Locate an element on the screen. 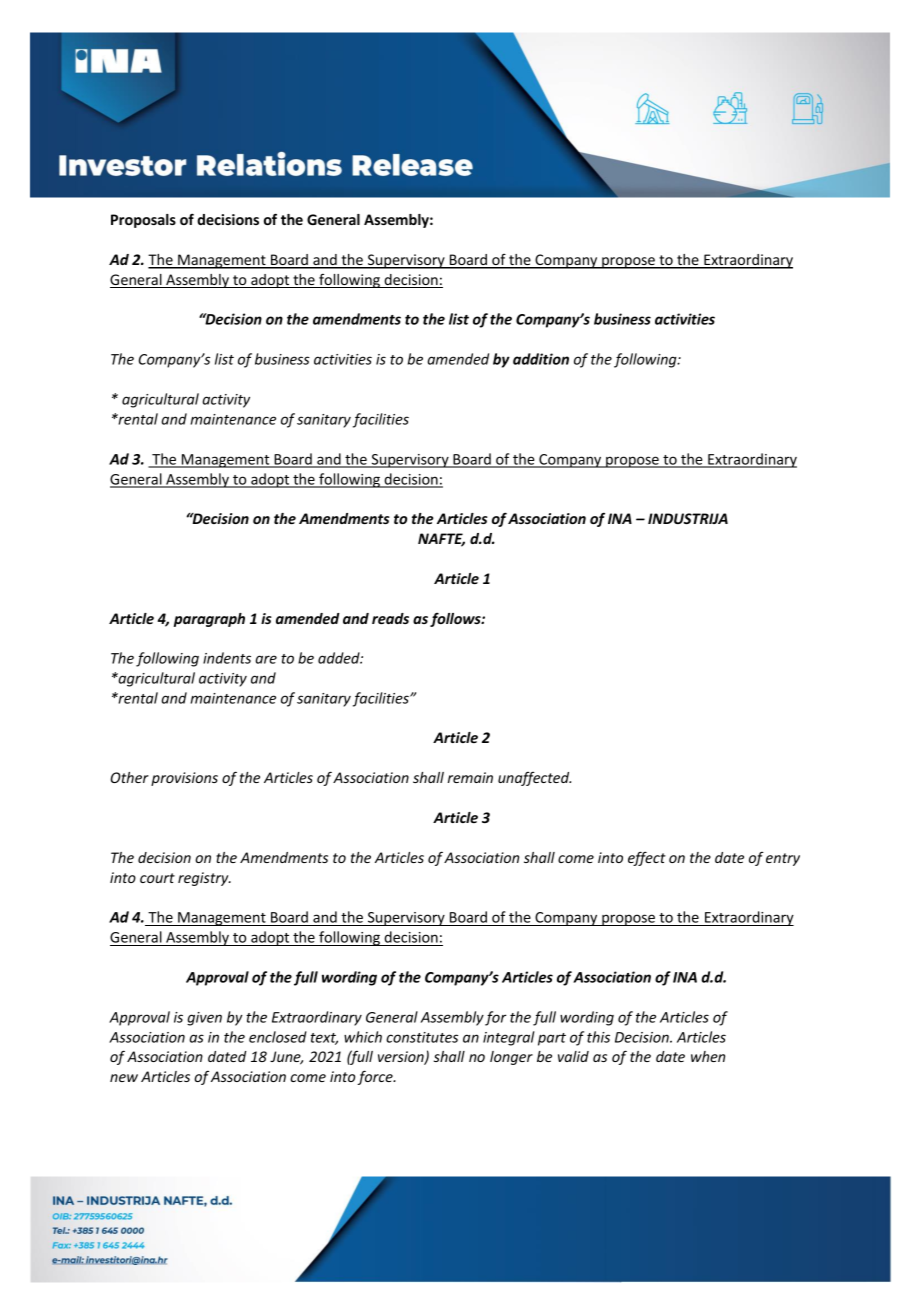 Image resolution: width=924 pixels, height=1309 pixels. registry is located at coordinates (204, 879).
